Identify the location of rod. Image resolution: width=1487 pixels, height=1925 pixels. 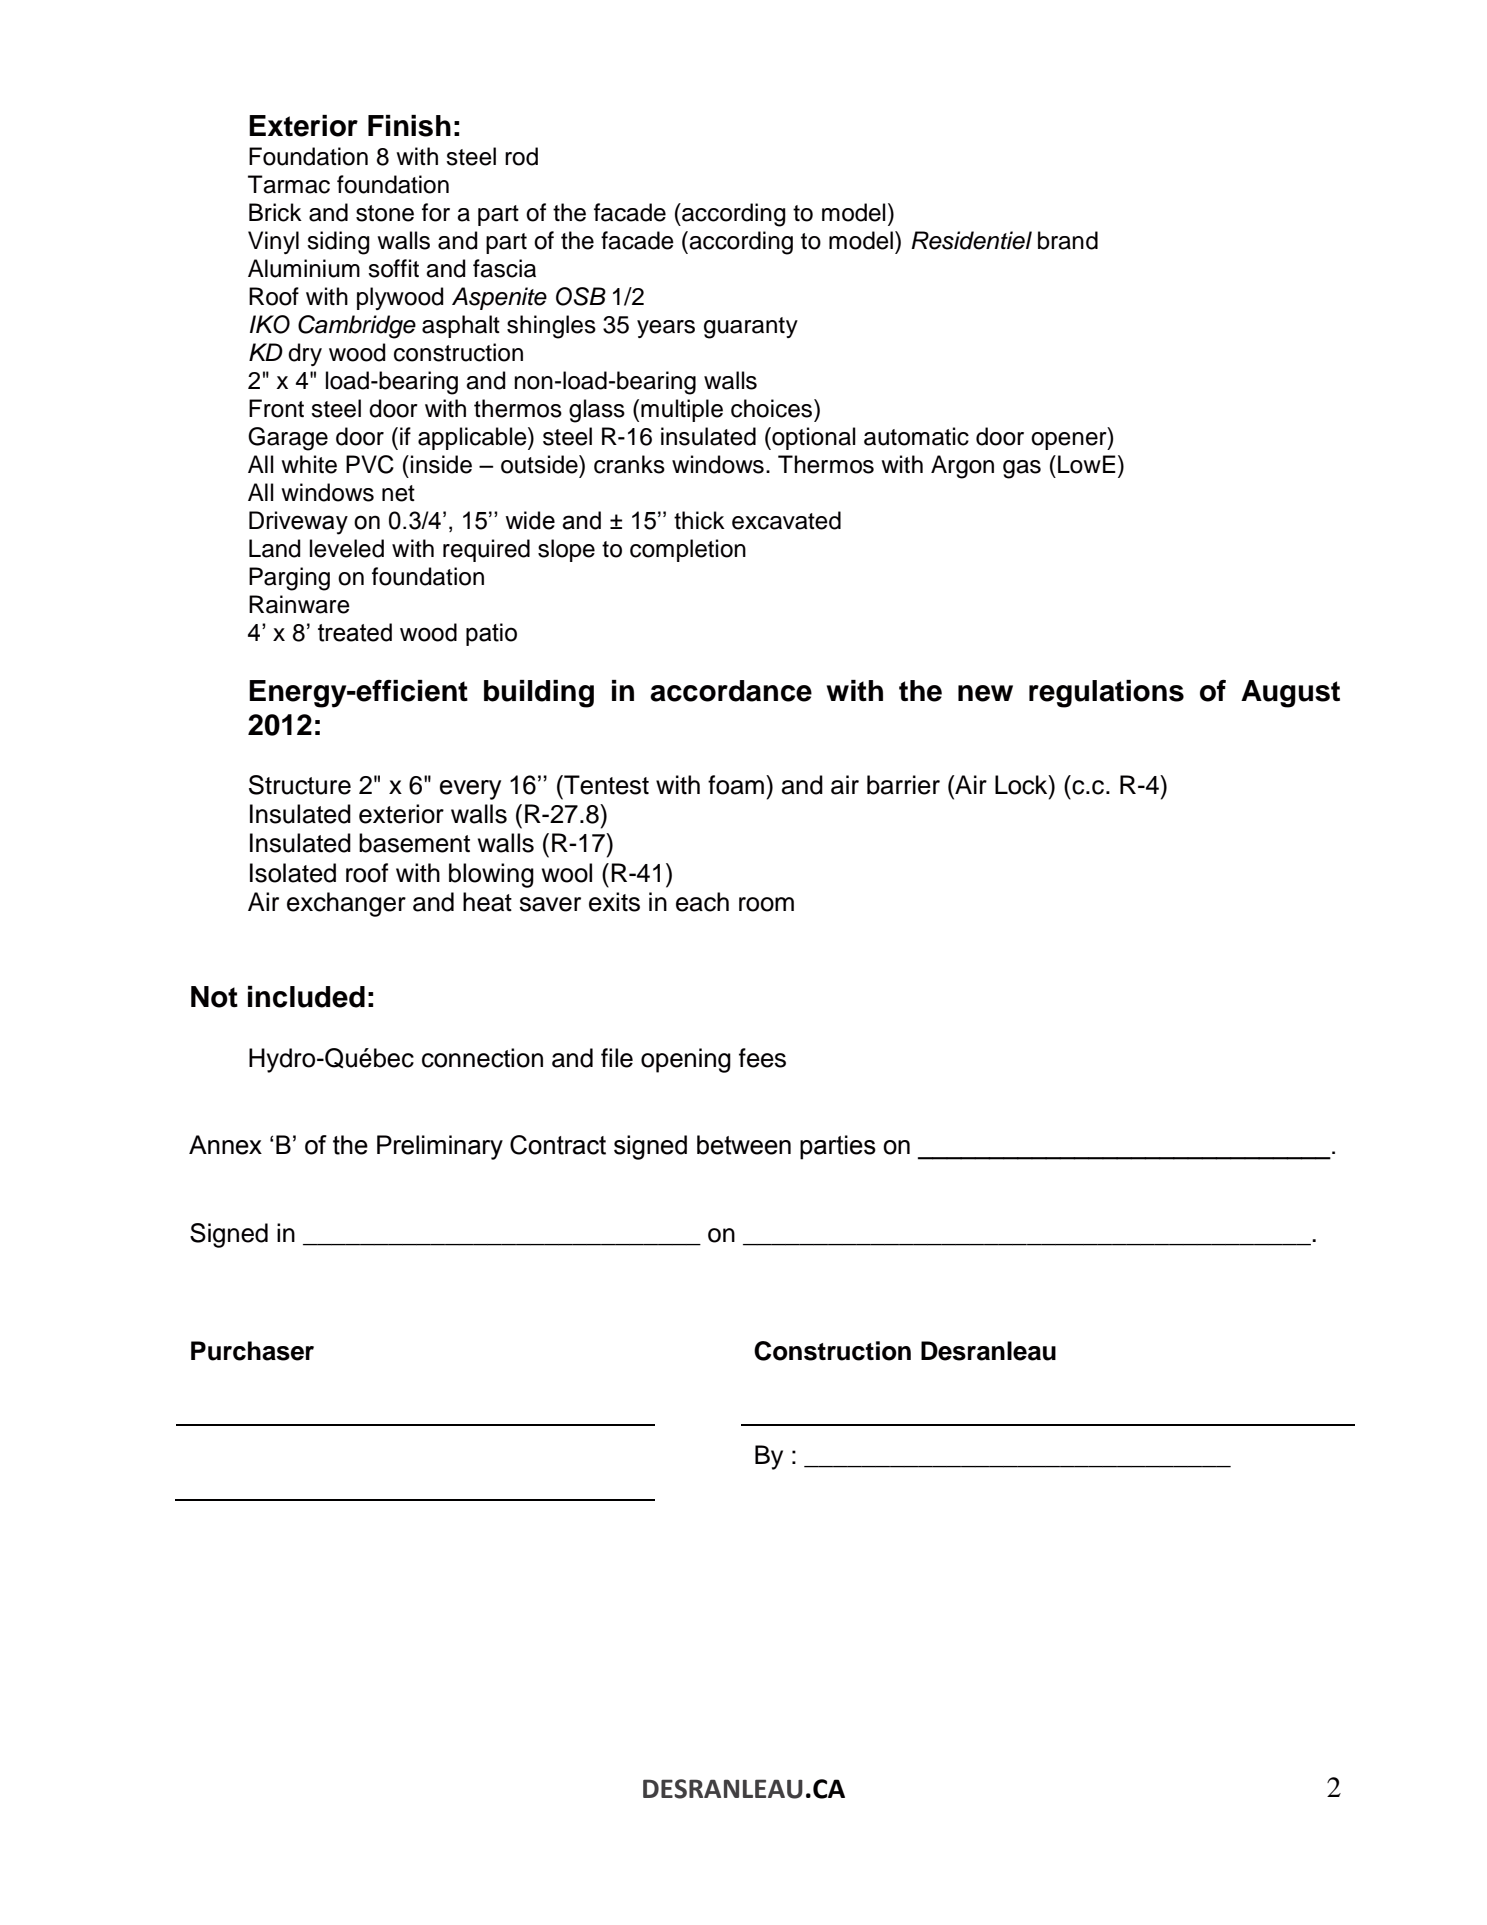
(521, 156).
